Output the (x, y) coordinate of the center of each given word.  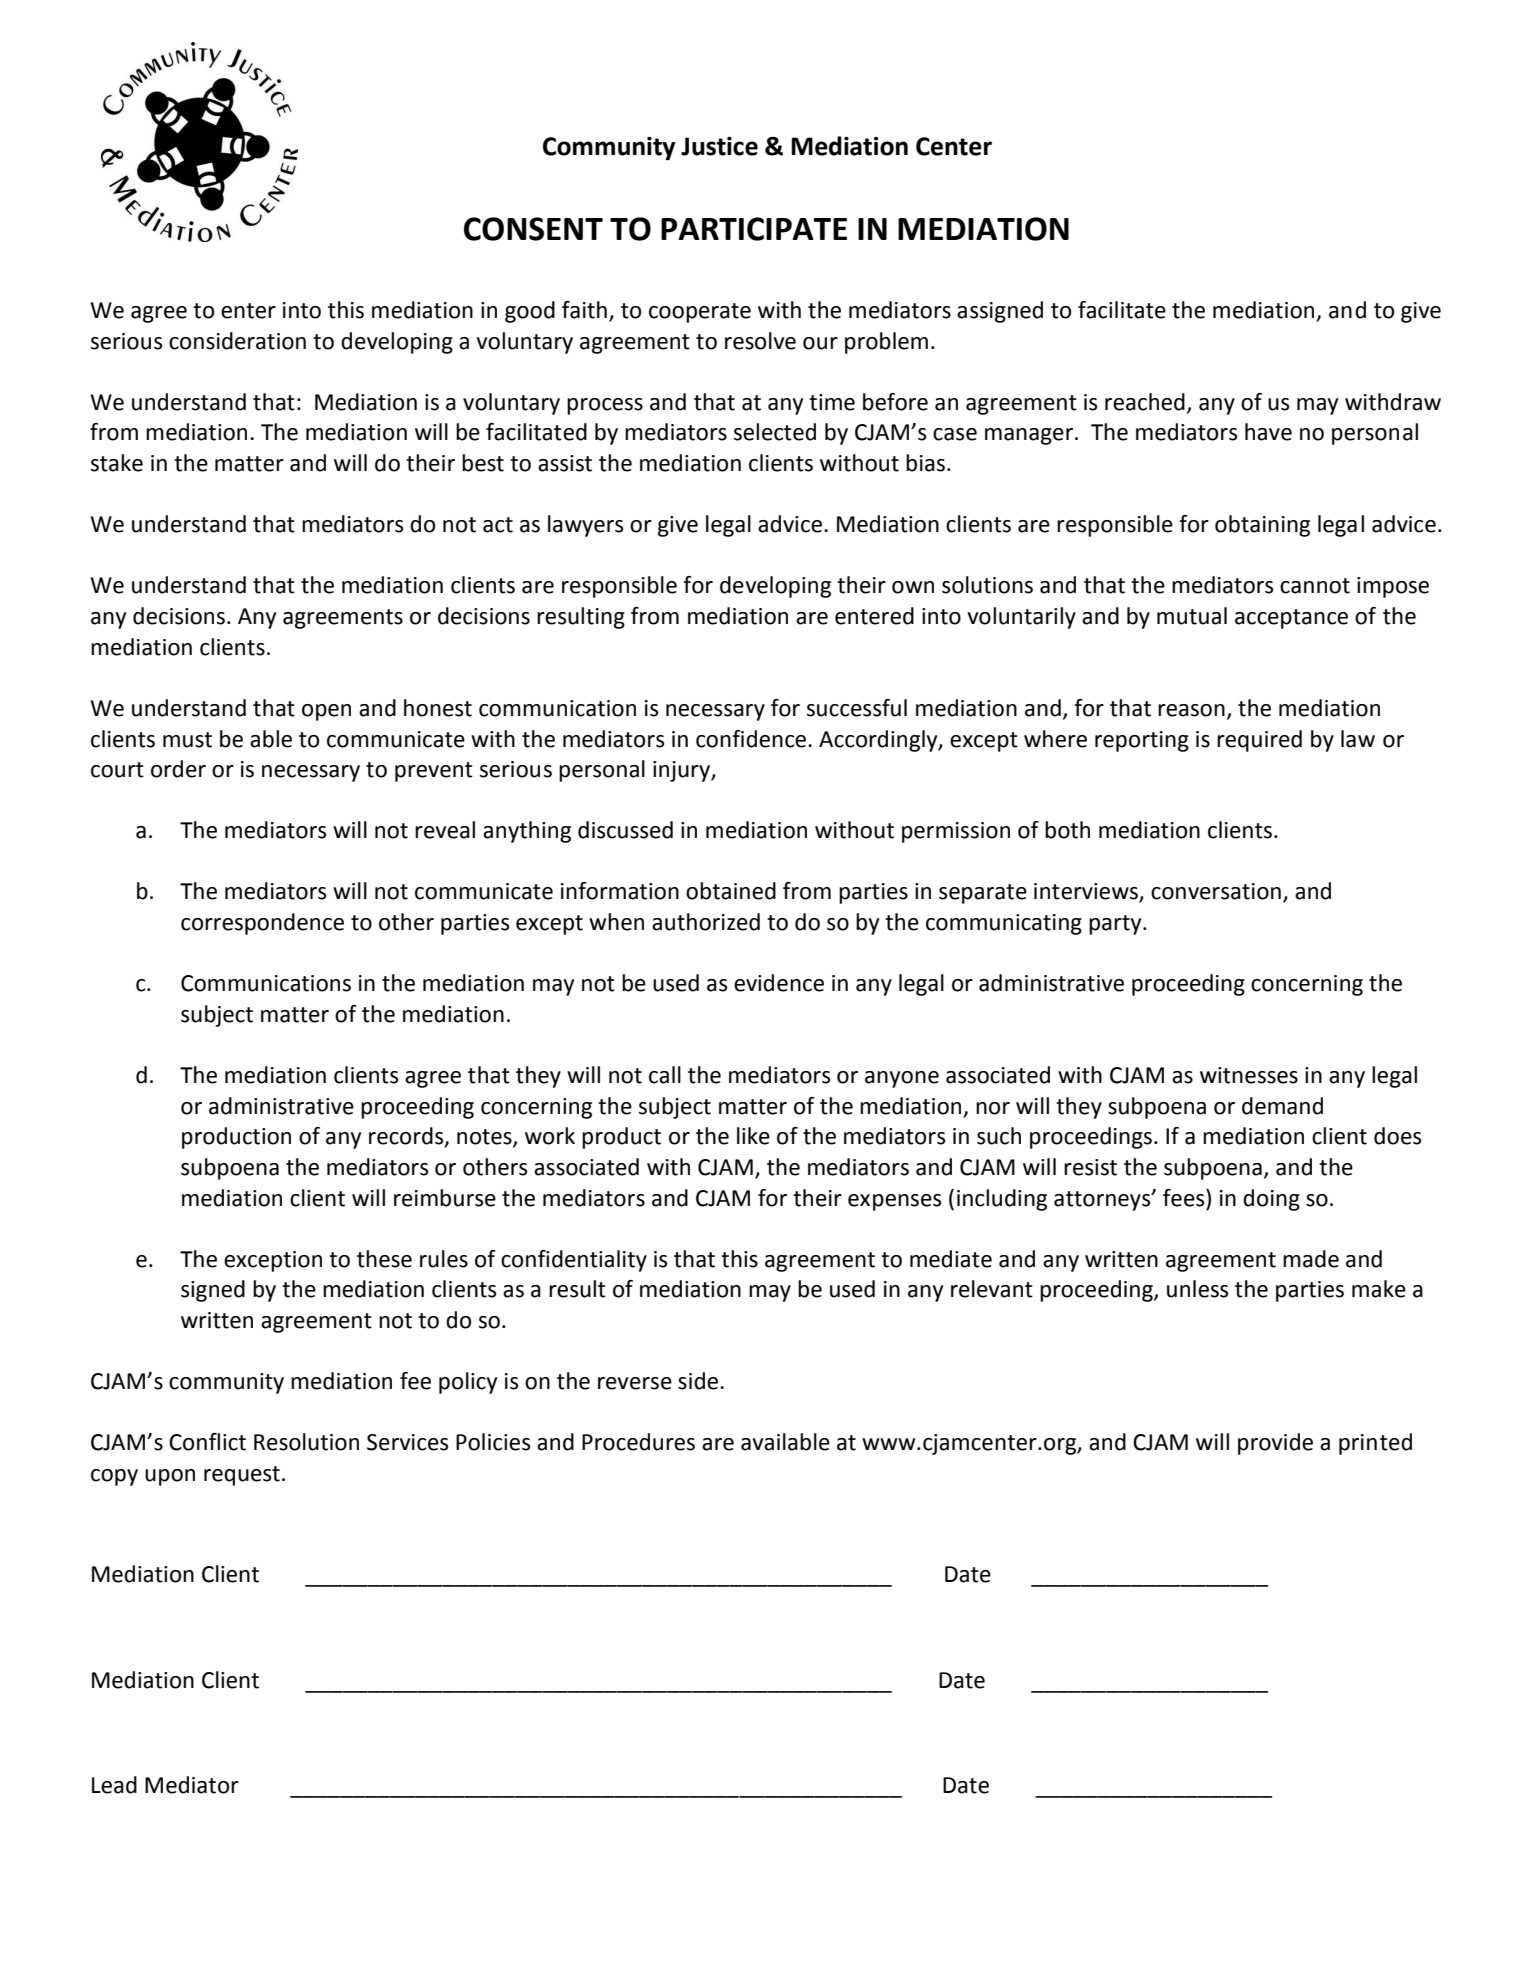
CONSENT (533, 229)
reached (1145, 402)
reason (1191, 710)
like (753, 1136)
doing (1271, 1200)
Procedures (638, 1442)
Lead (114, 1785)
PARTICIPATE (754, 229)
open (326, 712)
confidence (752, 739)
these (384, 1259)
